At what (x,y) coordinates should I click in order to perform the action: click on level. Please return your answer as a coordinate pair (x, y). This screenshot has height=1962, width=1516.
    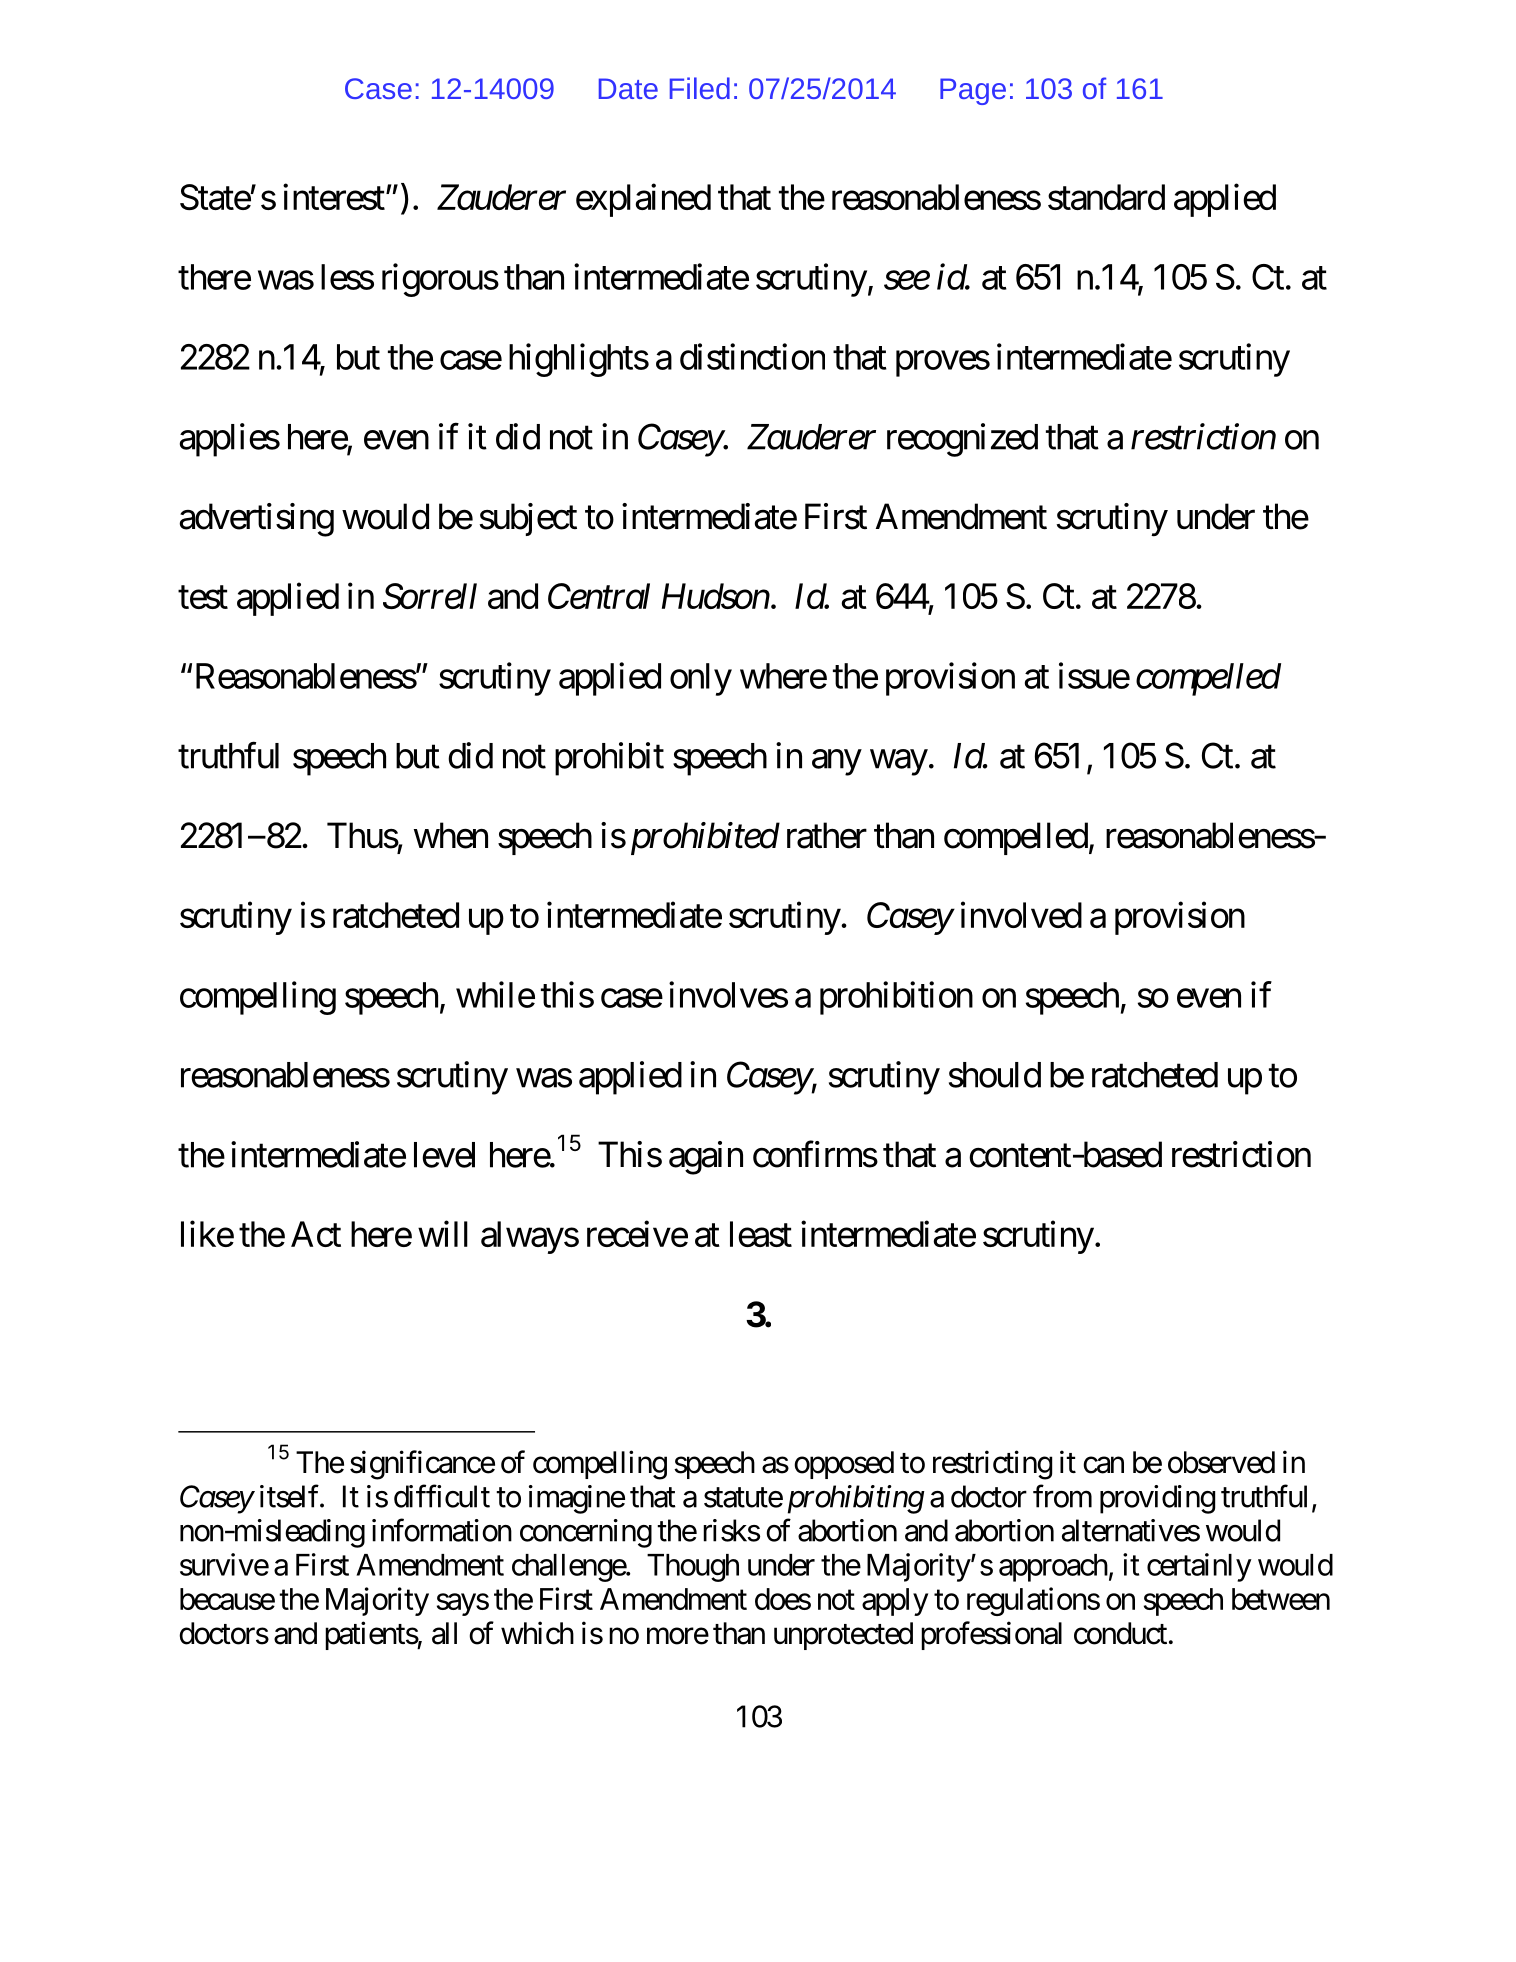
    Looking at the image, I should click on (444, 1155).
